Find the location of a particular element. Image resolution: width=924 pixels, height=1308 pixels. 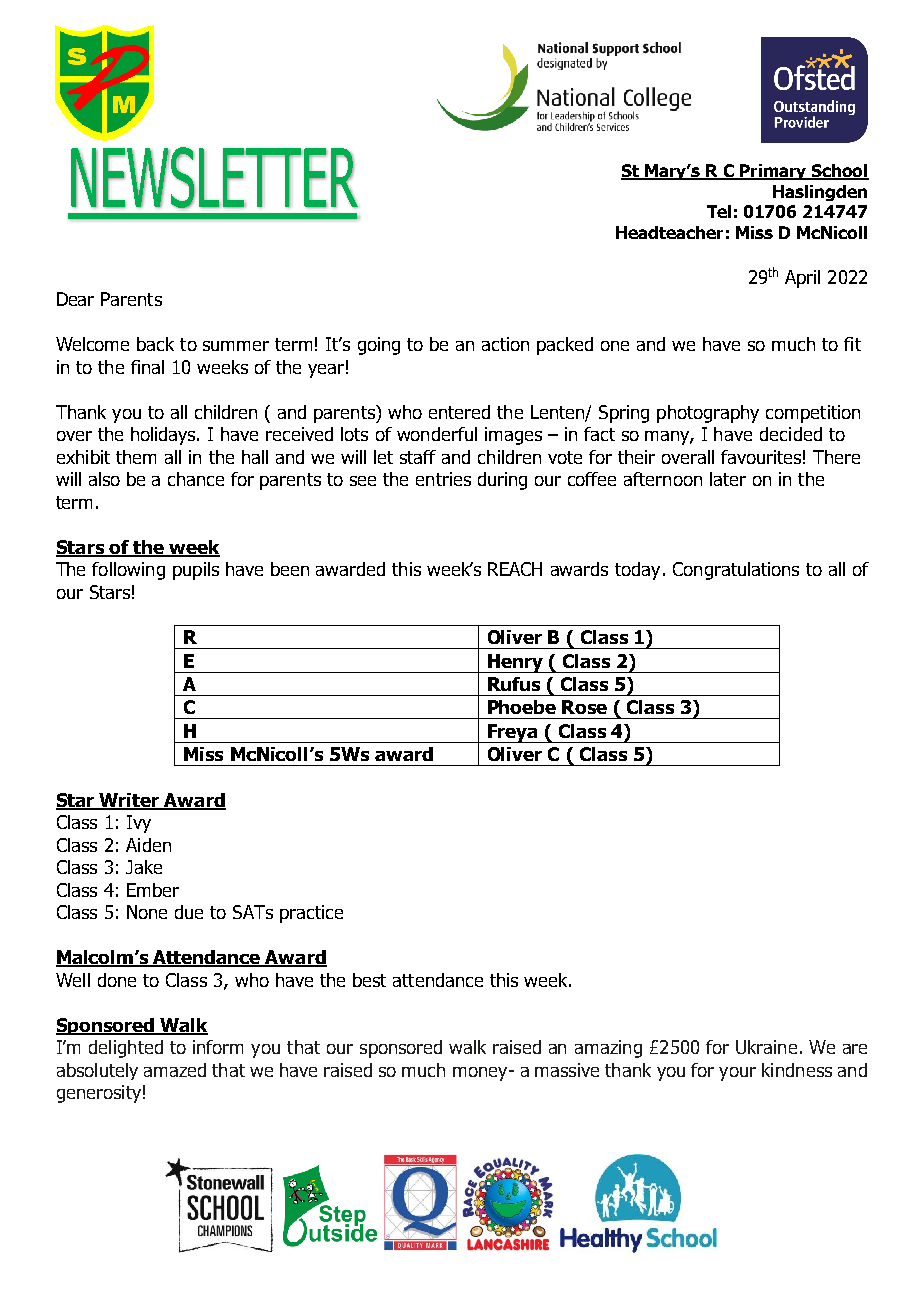

Congratulations is located at coordinates (736, 571).
